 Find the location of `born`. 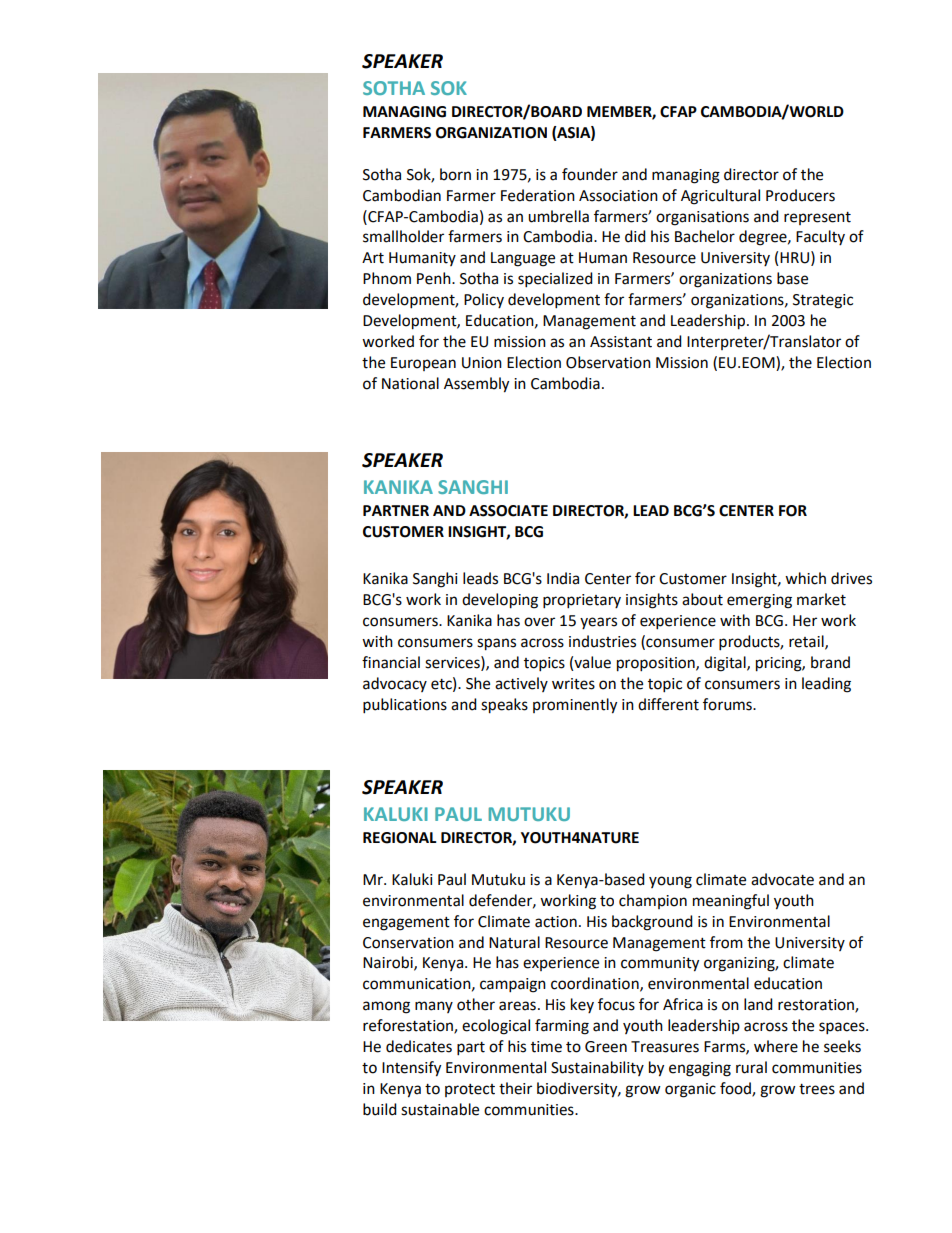

born is located at coordinates (455, 174).
